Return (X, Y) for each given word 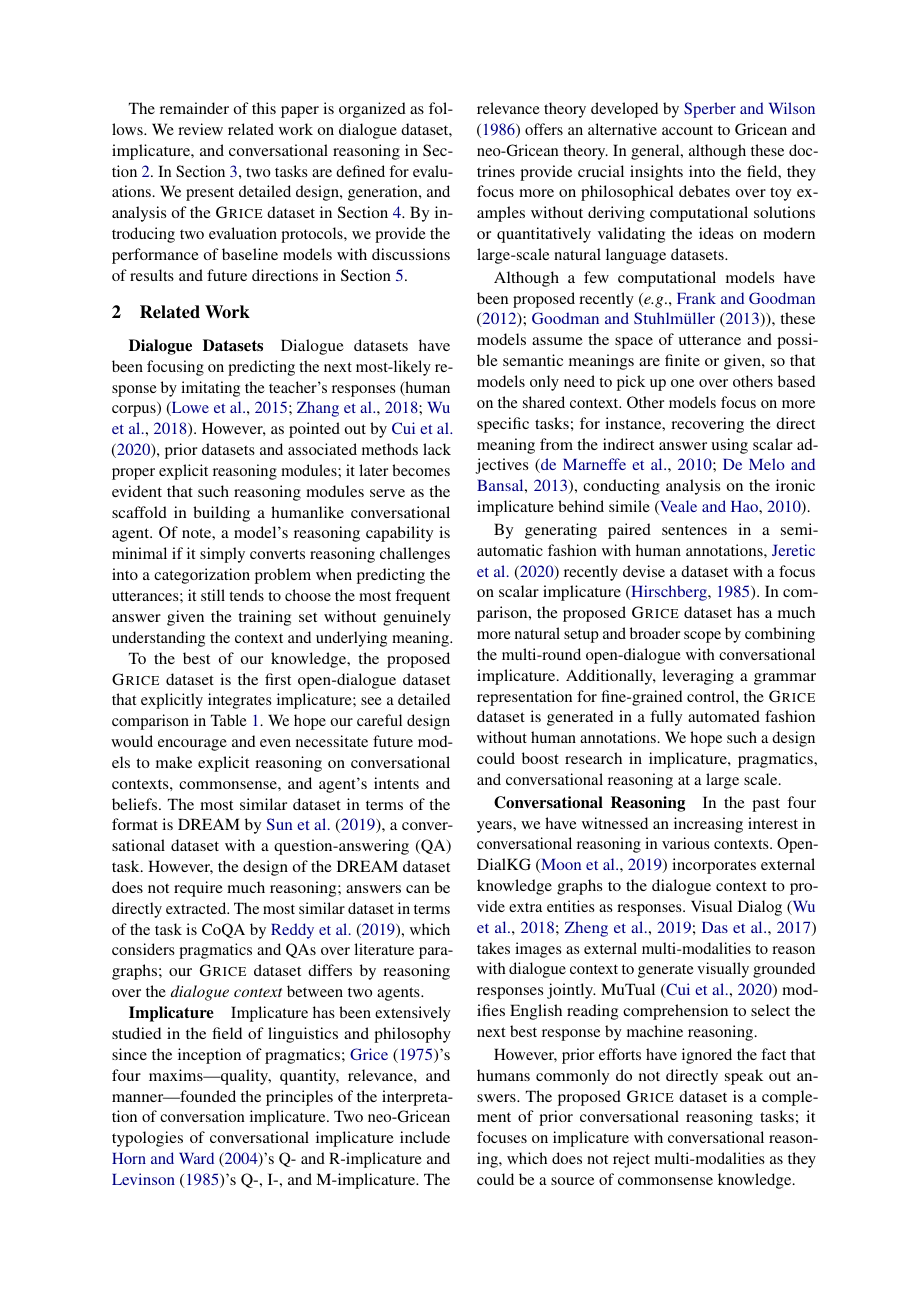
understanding (158, 639)
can (418, 889)
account (687, 130)
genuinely (417, 618)
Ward (196, 1158)
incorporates (714, 866)
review (200, 129)
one (682, 383)
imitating (210, 389)
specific (503, 425)
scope (702, 637)
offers (544, 129)
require (198, 889)
